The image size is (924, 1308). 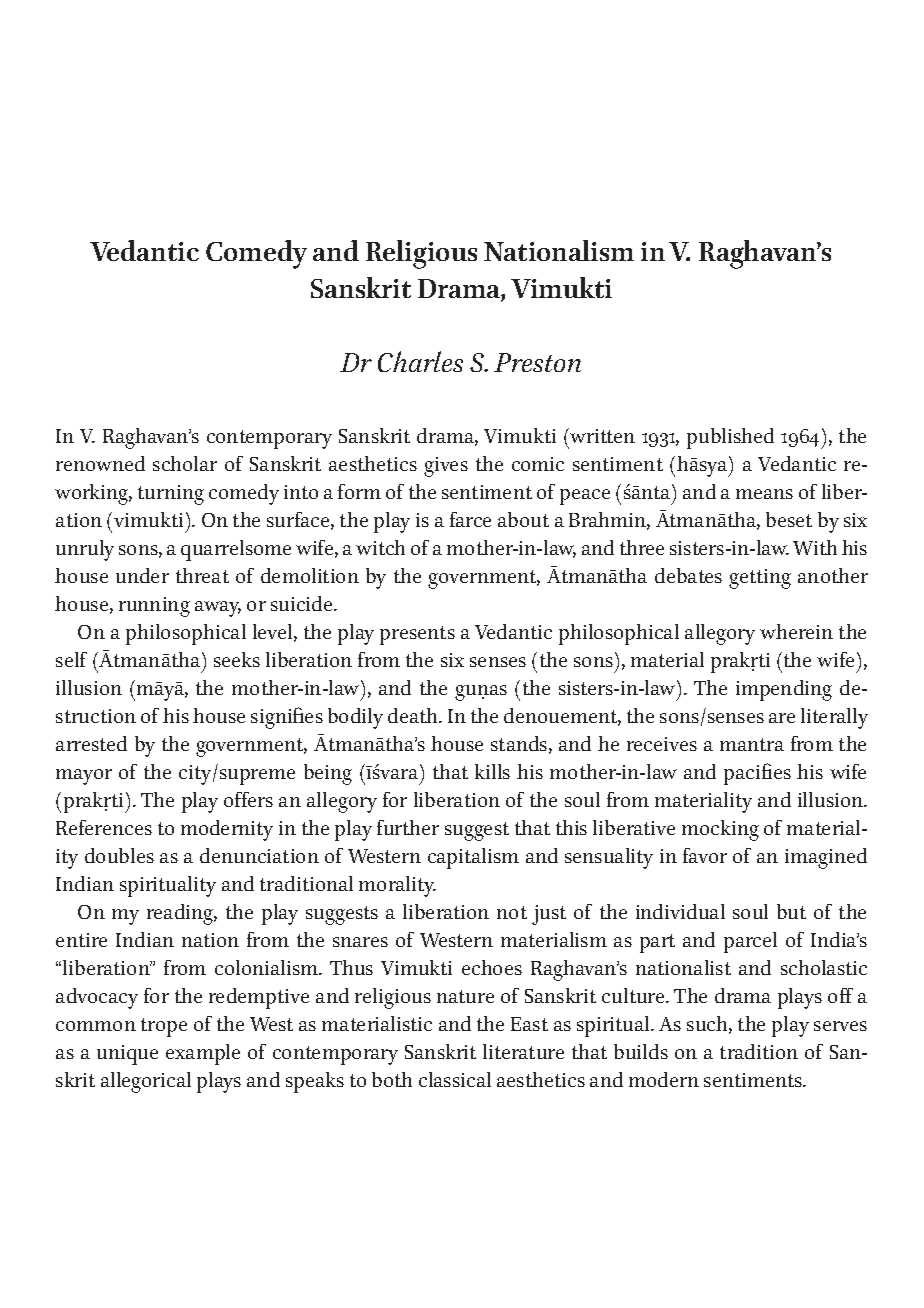 I want to click on death, so click(x=414, y=715).
